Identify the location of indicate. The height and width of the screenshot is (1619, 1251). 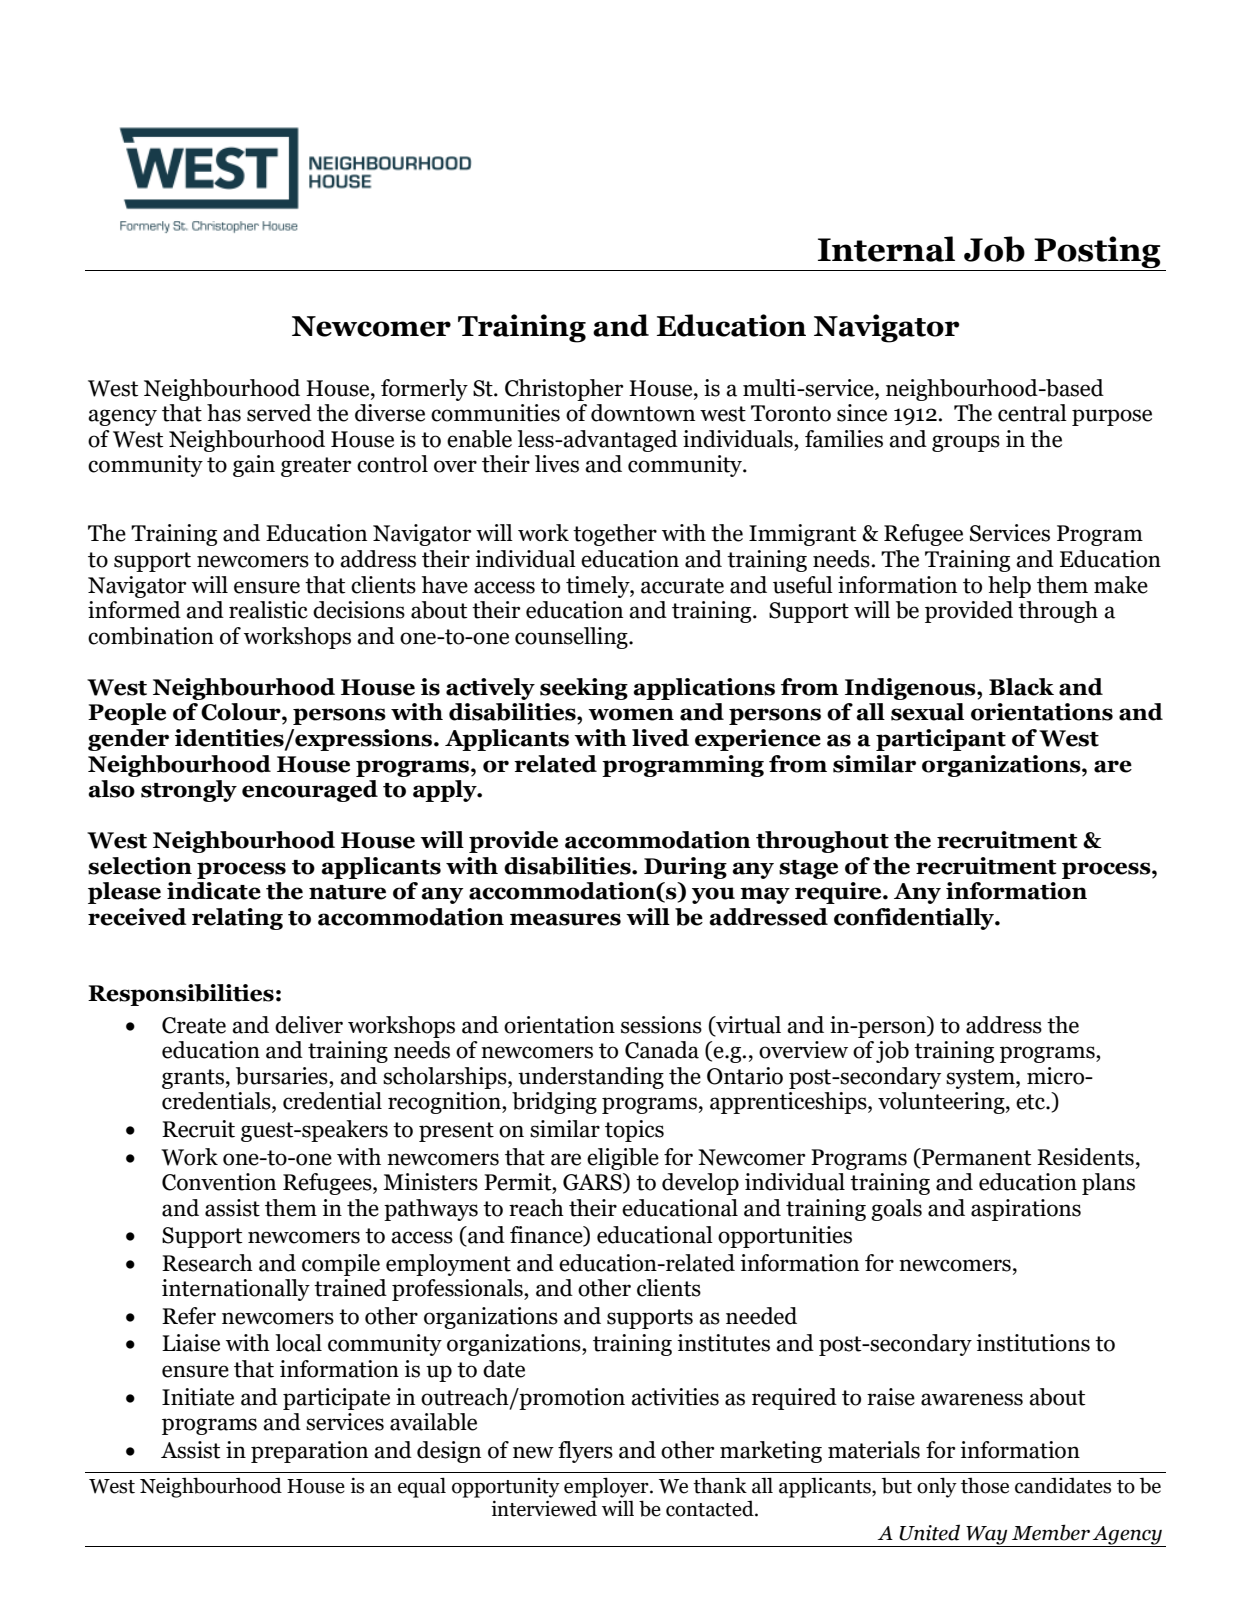
(214, 891).
